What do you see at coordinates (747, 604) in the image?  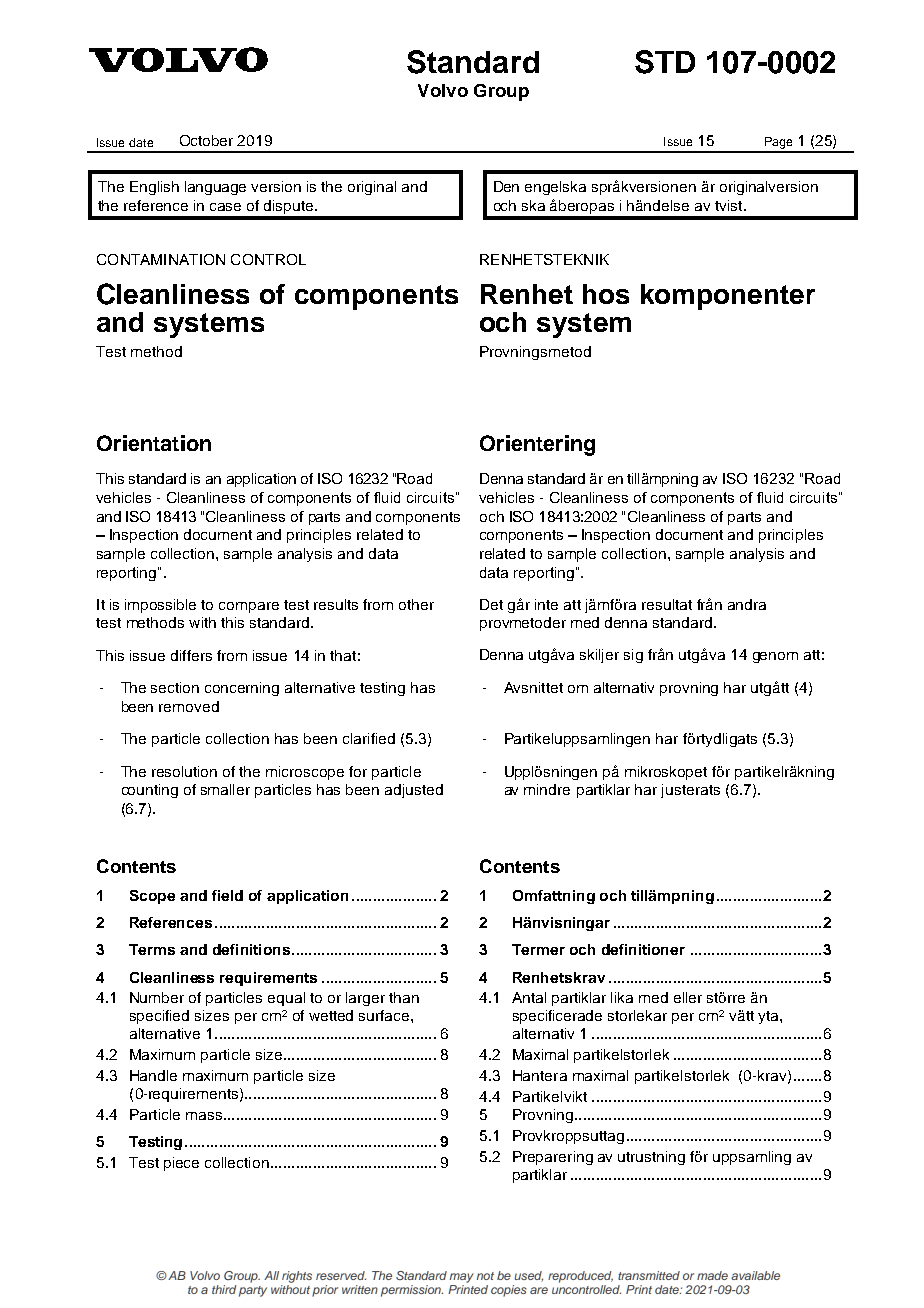 I see `andra` at bounding box center [747, 604].
